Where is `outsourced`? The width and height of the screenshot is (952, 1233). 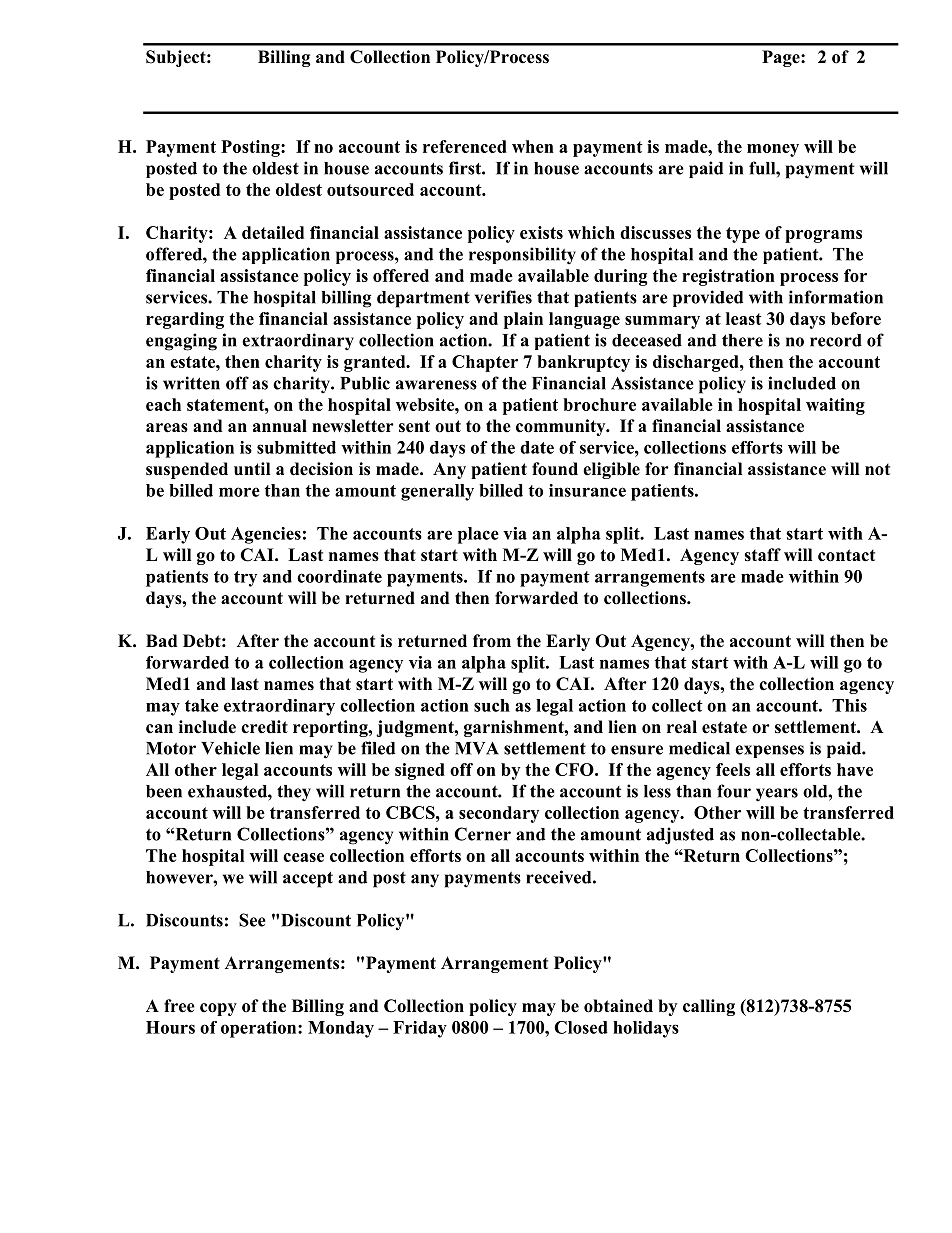 outsourced is located at coordinates (370, 189).
